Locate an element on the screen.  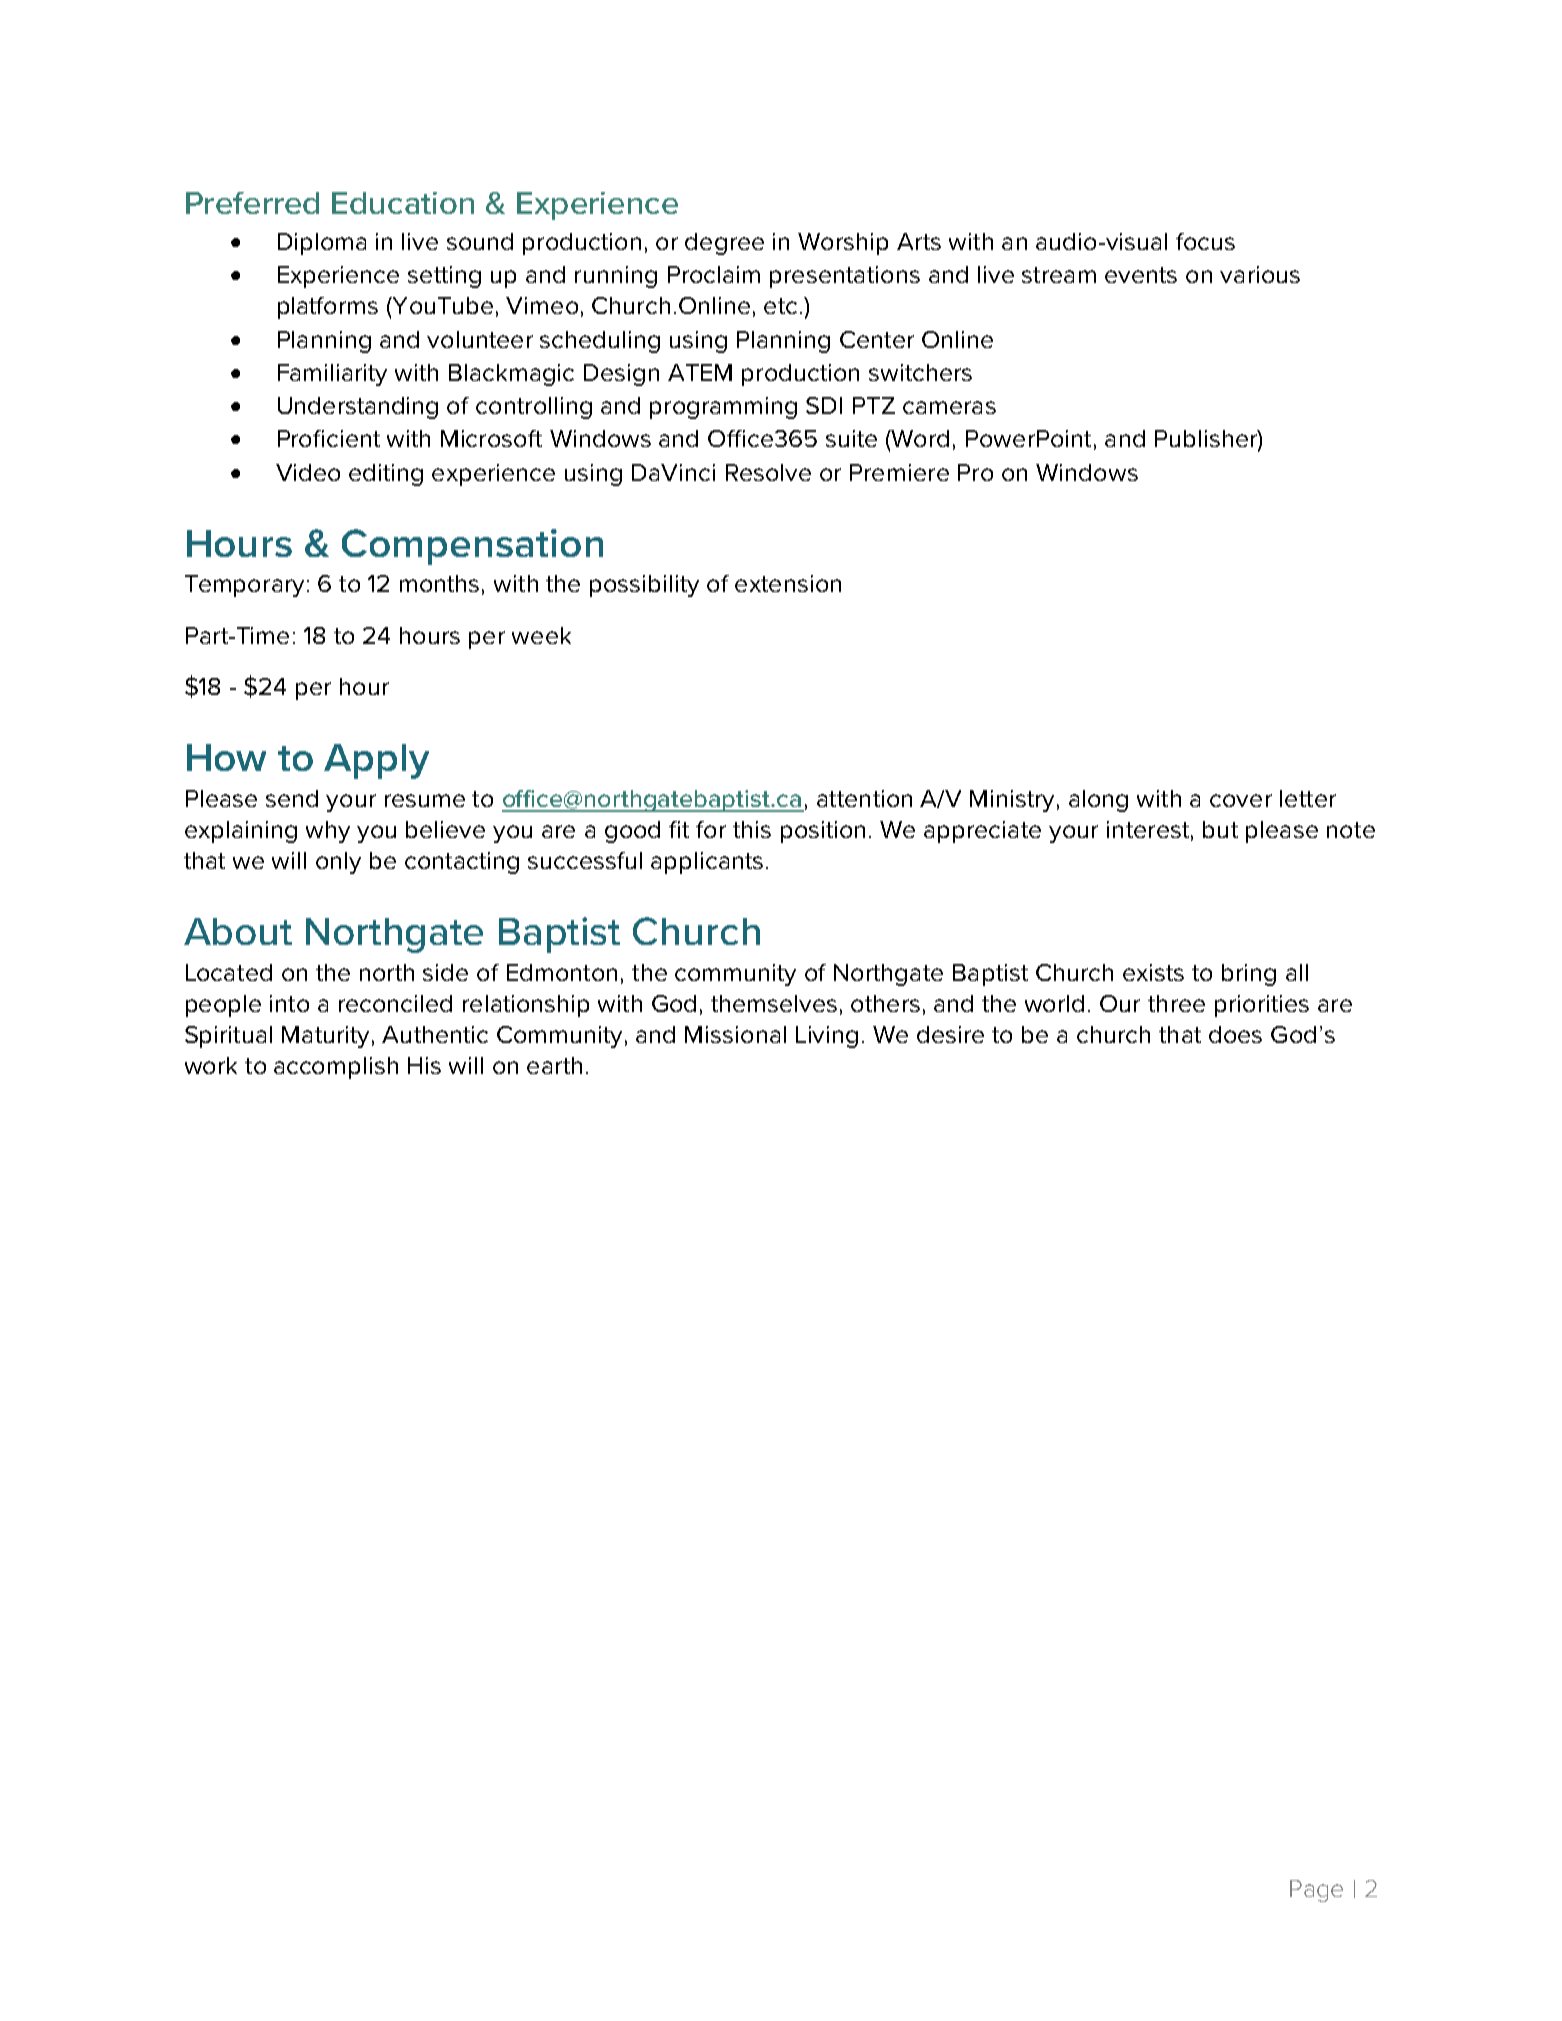
cover is located at coordinates (1241, 800).
